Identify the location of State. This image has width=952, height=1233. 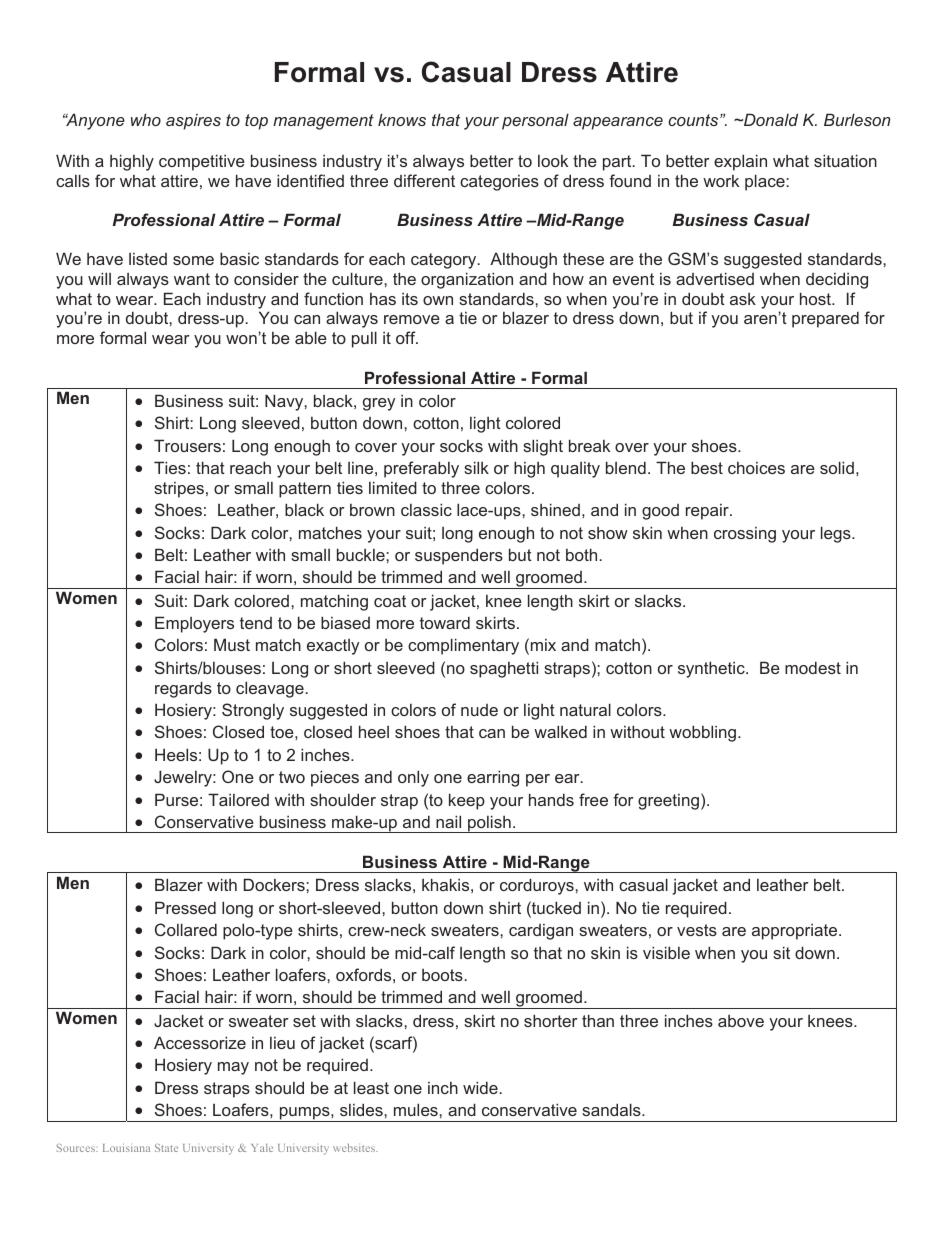
(166, 1148).
